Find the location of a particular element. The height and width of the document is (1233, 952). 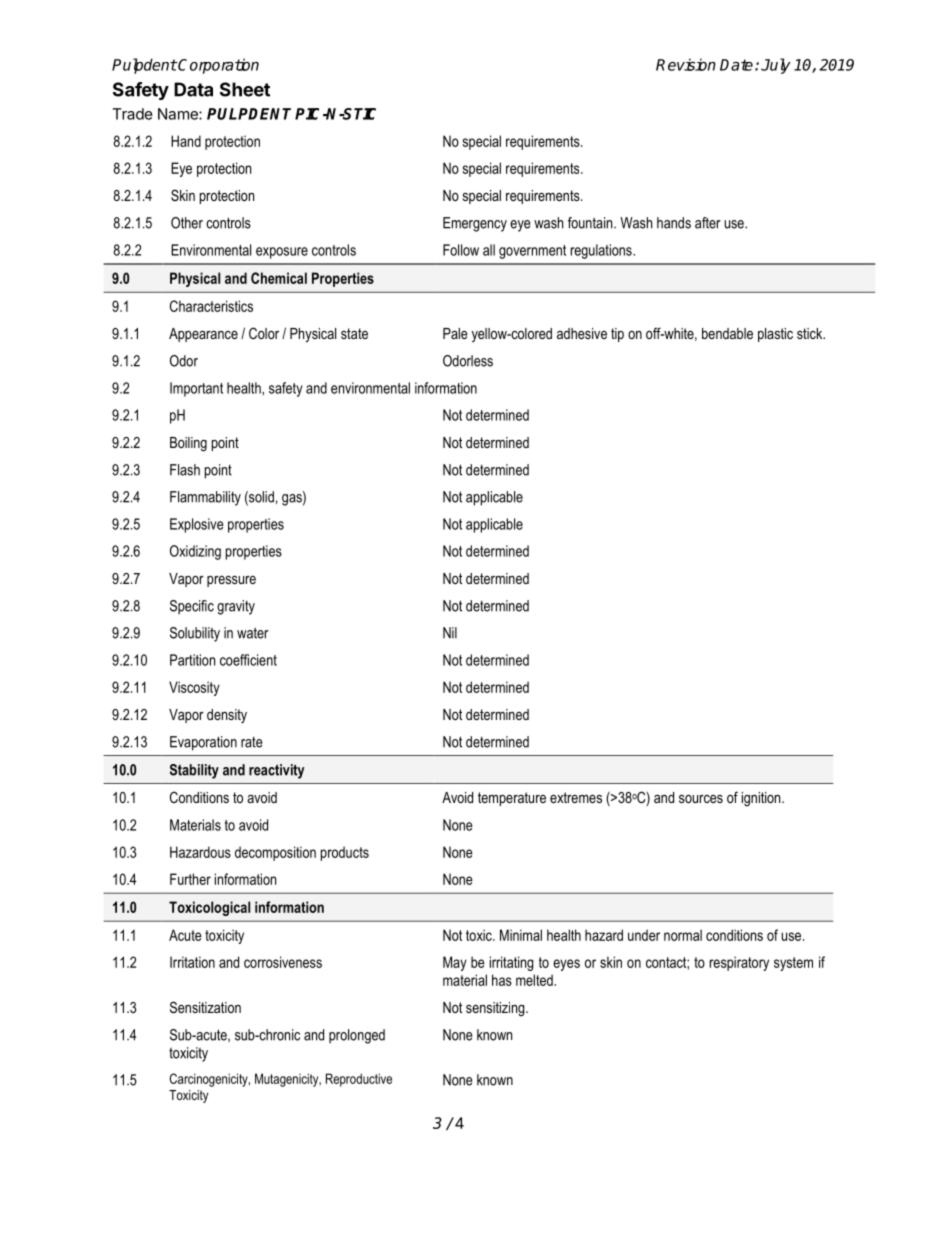

sensitizing is located at coordinates (496, 1009).
